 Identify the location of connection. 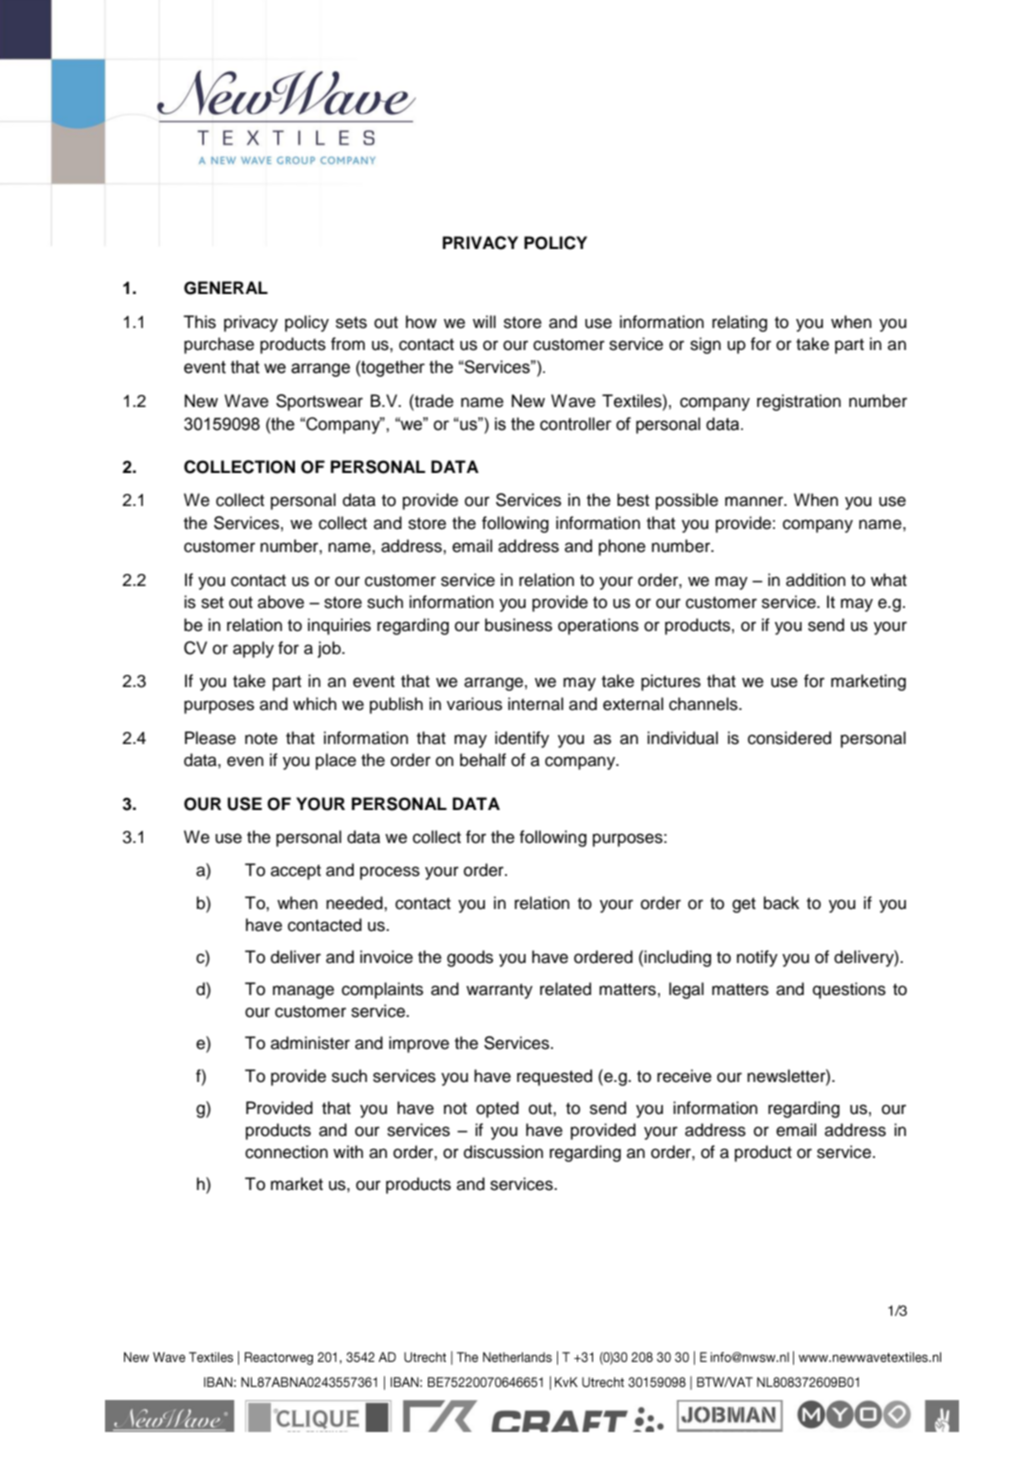
(286, 1152).
